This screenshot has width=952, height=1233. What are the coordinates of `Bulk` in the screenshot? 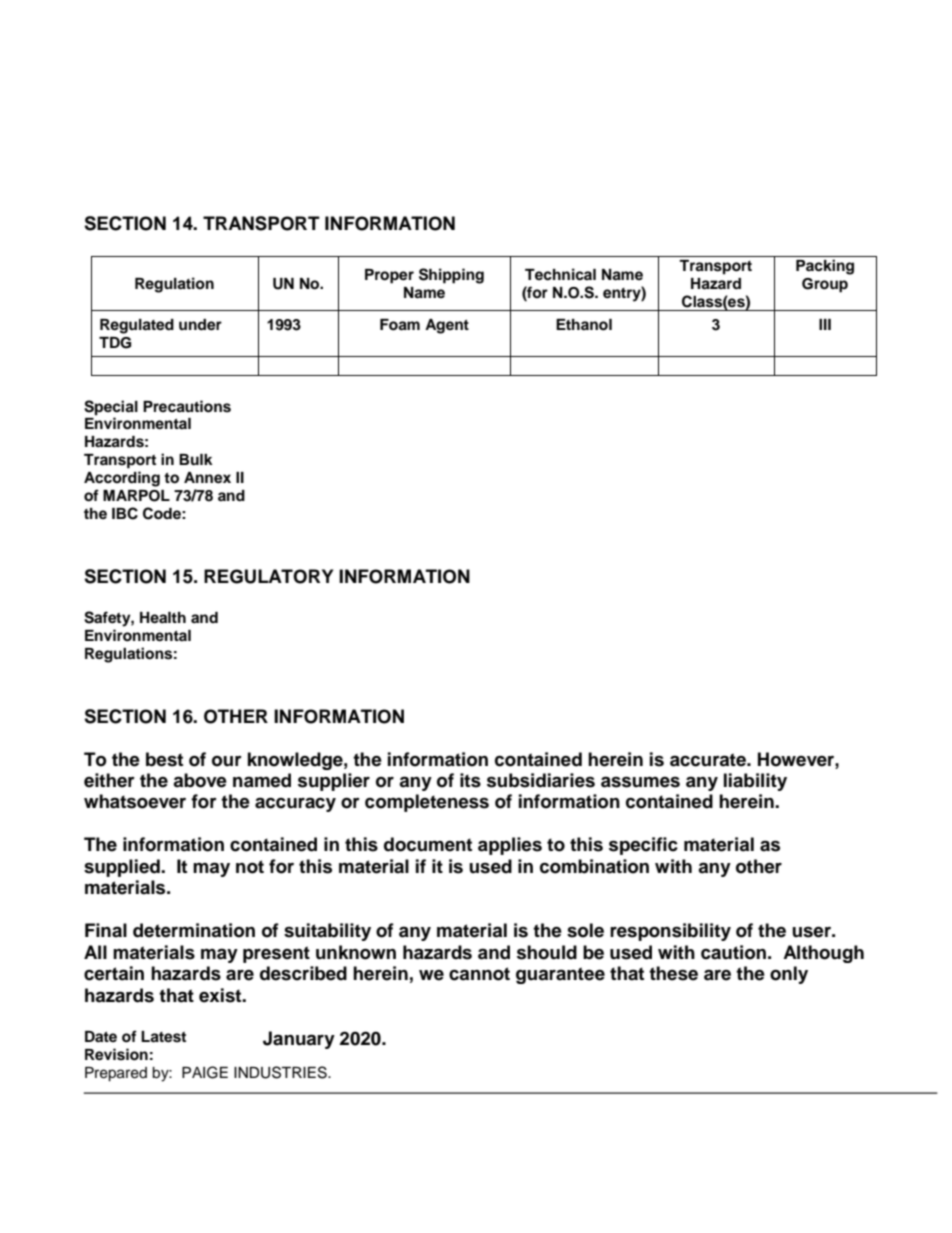 It's located at (196, 459).
